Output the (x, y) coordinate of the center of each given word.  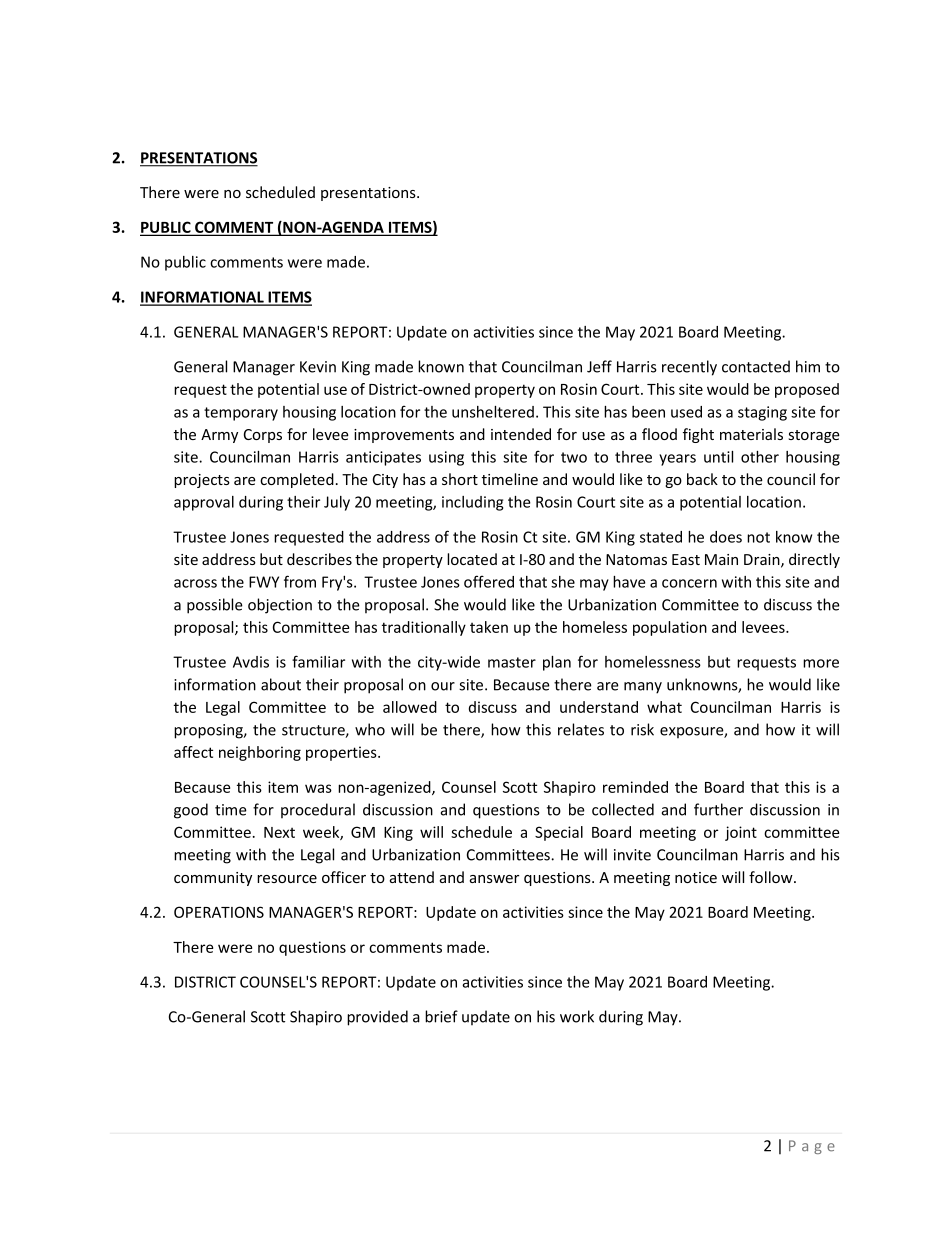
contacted (756, 366)
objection (280, 606)
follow (772, 877)
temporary (241, 414)
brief (441, 1016)
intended (521, 434)
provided (377, 1018)
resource (287, 879)
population (670, 628)
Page (812, 1147)
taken (489, 627)
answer (494, 879)
